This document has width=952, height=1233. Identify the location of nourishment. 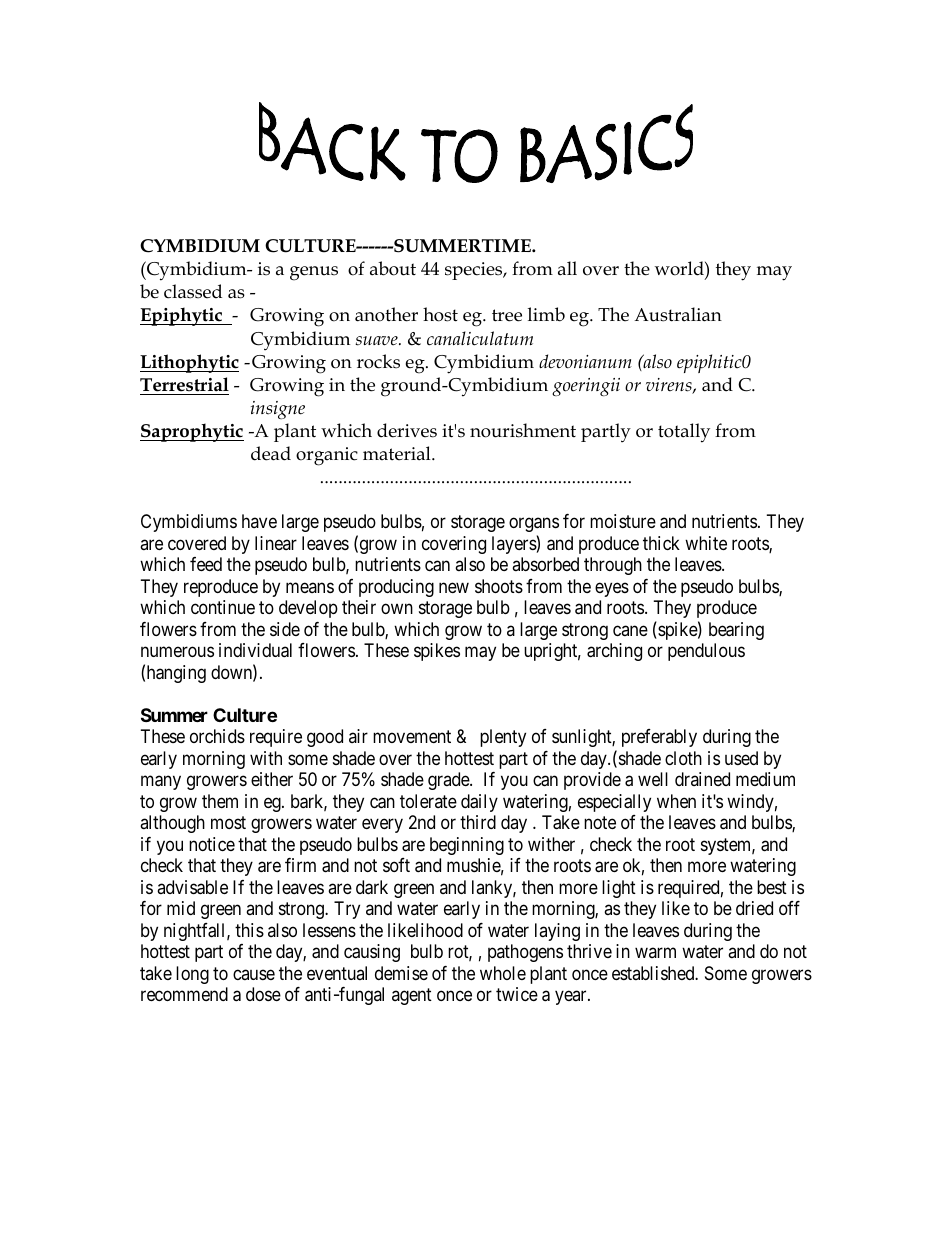
(523, 430).
